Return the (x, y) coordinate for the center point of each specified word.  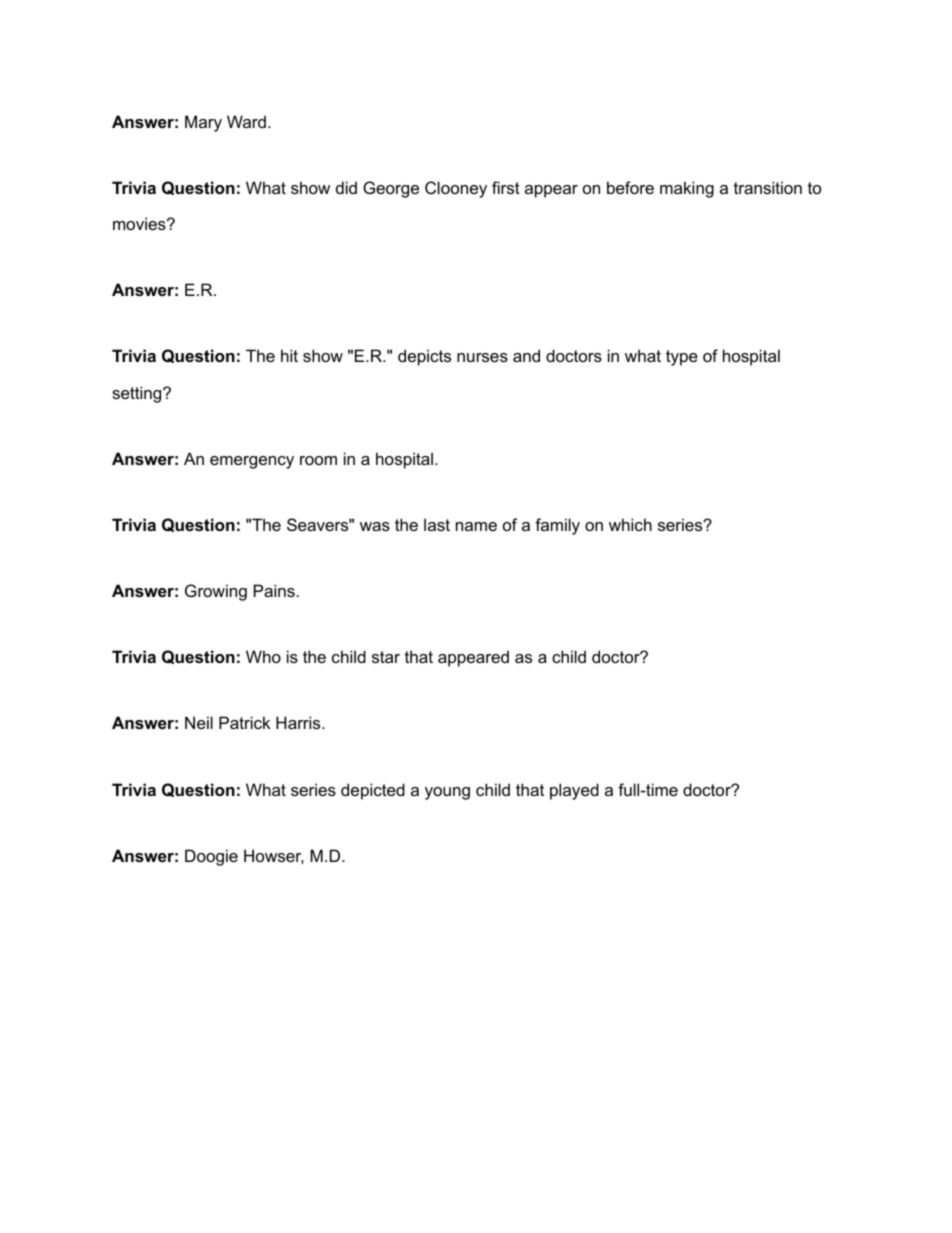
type (682, 358)
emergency (252, 462)
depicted (373, 791)
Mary (203, 123)
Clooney (456, 189)
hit (289, 355)
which (630, 524)
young (447, 793)
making (687, 189)
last (437, 524)
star (386, 657)
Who (263, 656)
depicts (424, 357)
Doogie (211, 857)
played (574, 791)
